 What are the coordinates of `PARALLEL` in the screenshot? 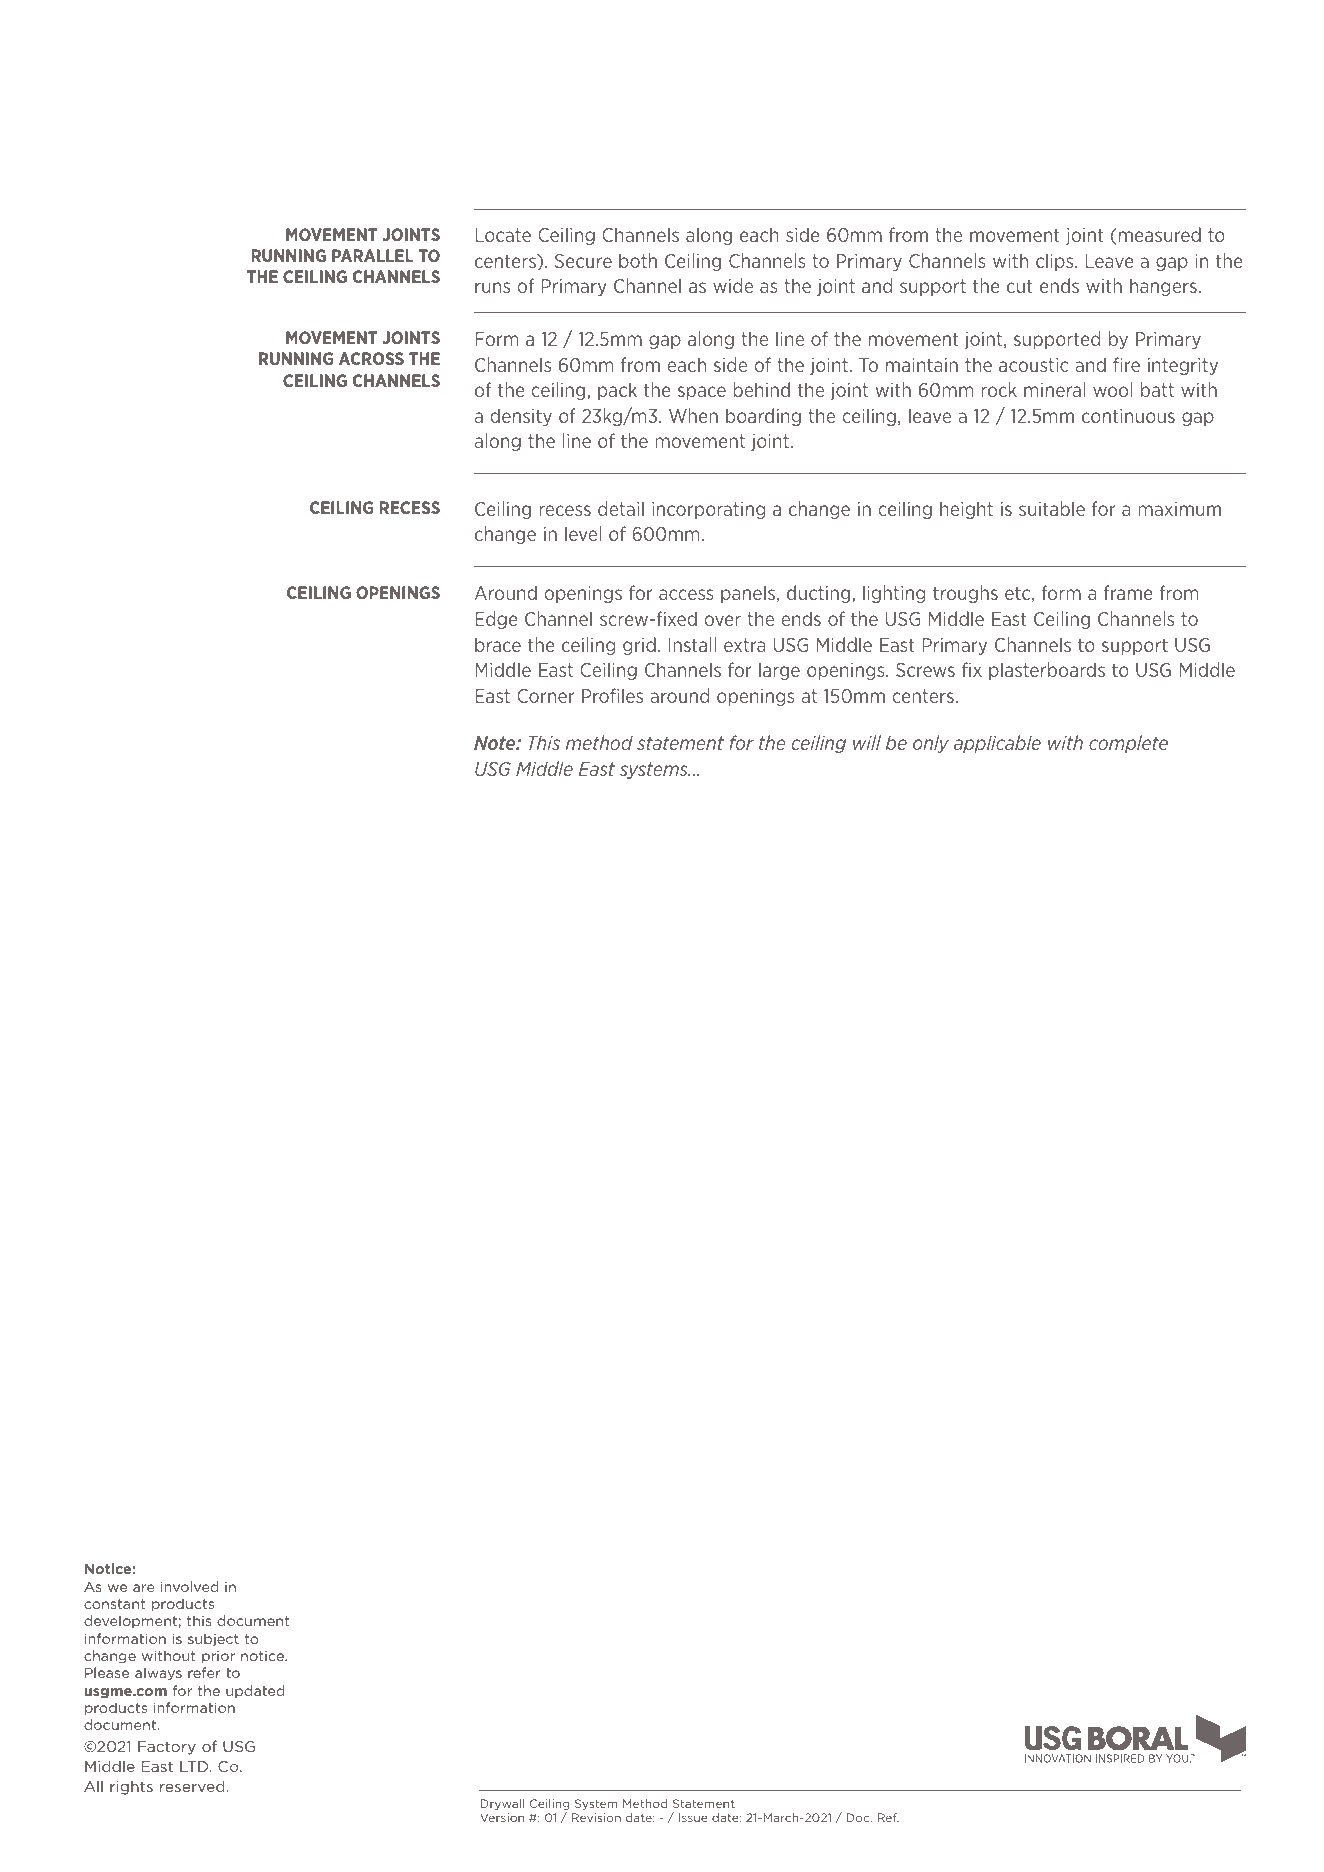 It's located at (373, 255).
